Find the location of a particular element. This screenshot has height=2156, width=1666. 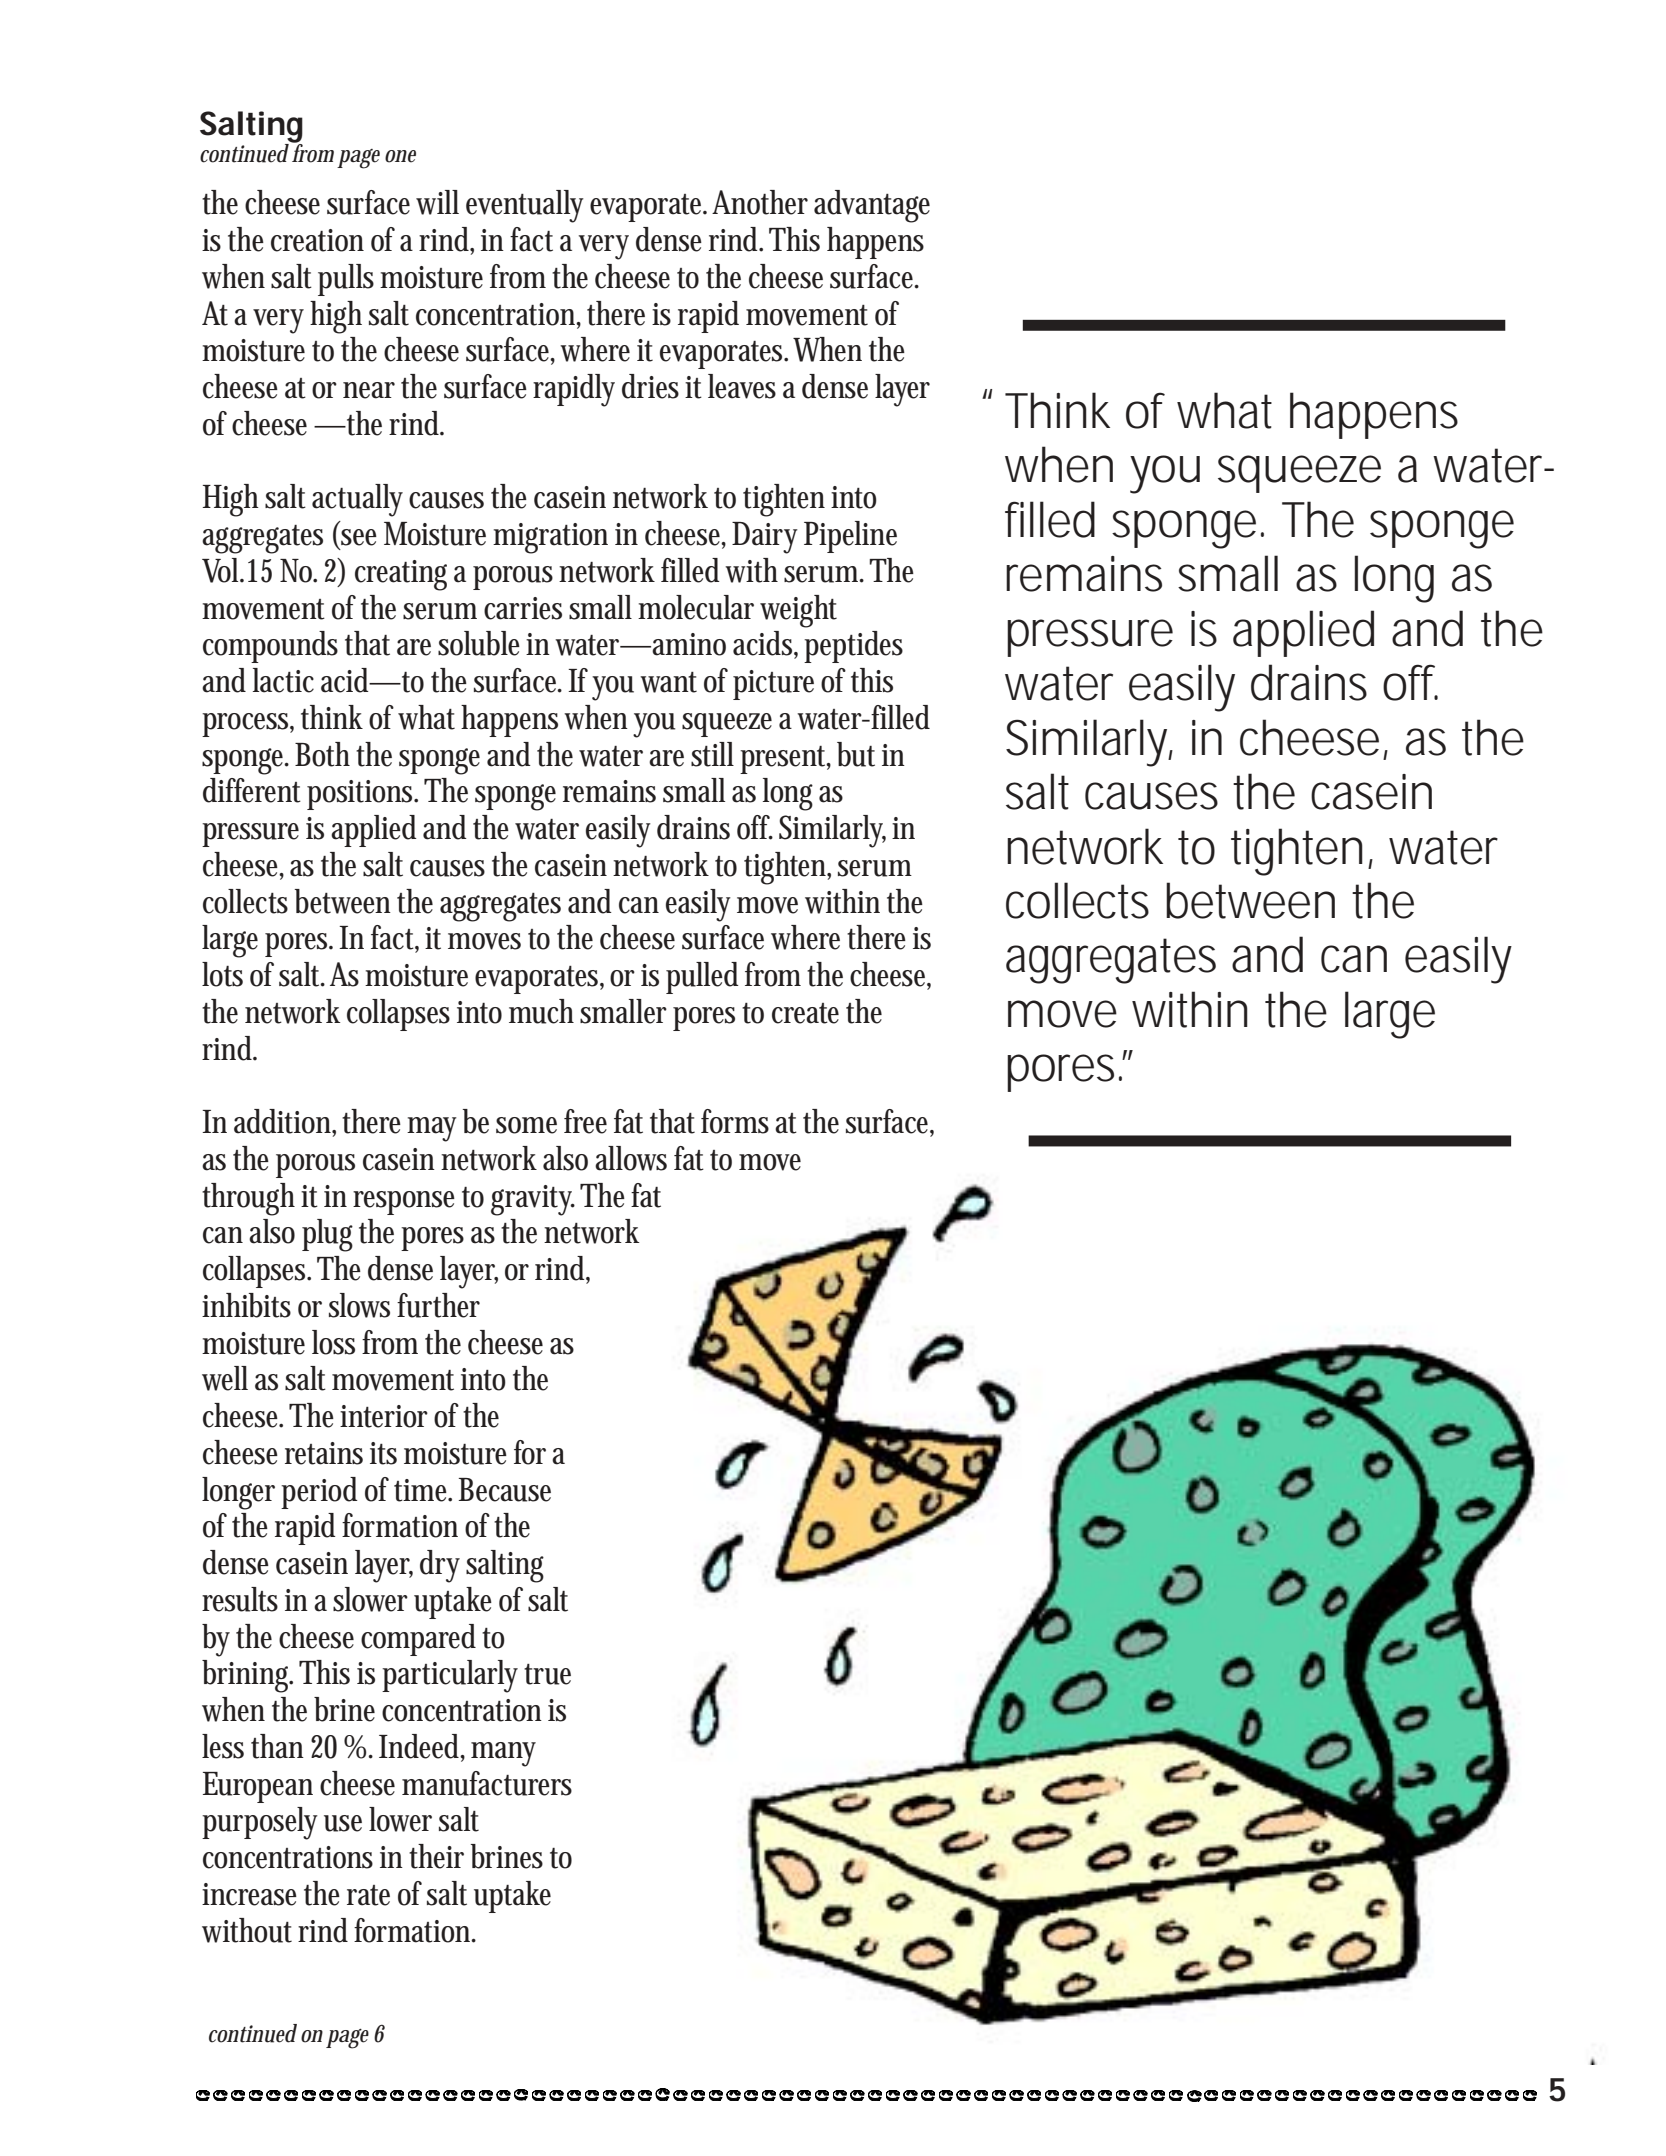

loss is located at coordinates (333, 1342).
